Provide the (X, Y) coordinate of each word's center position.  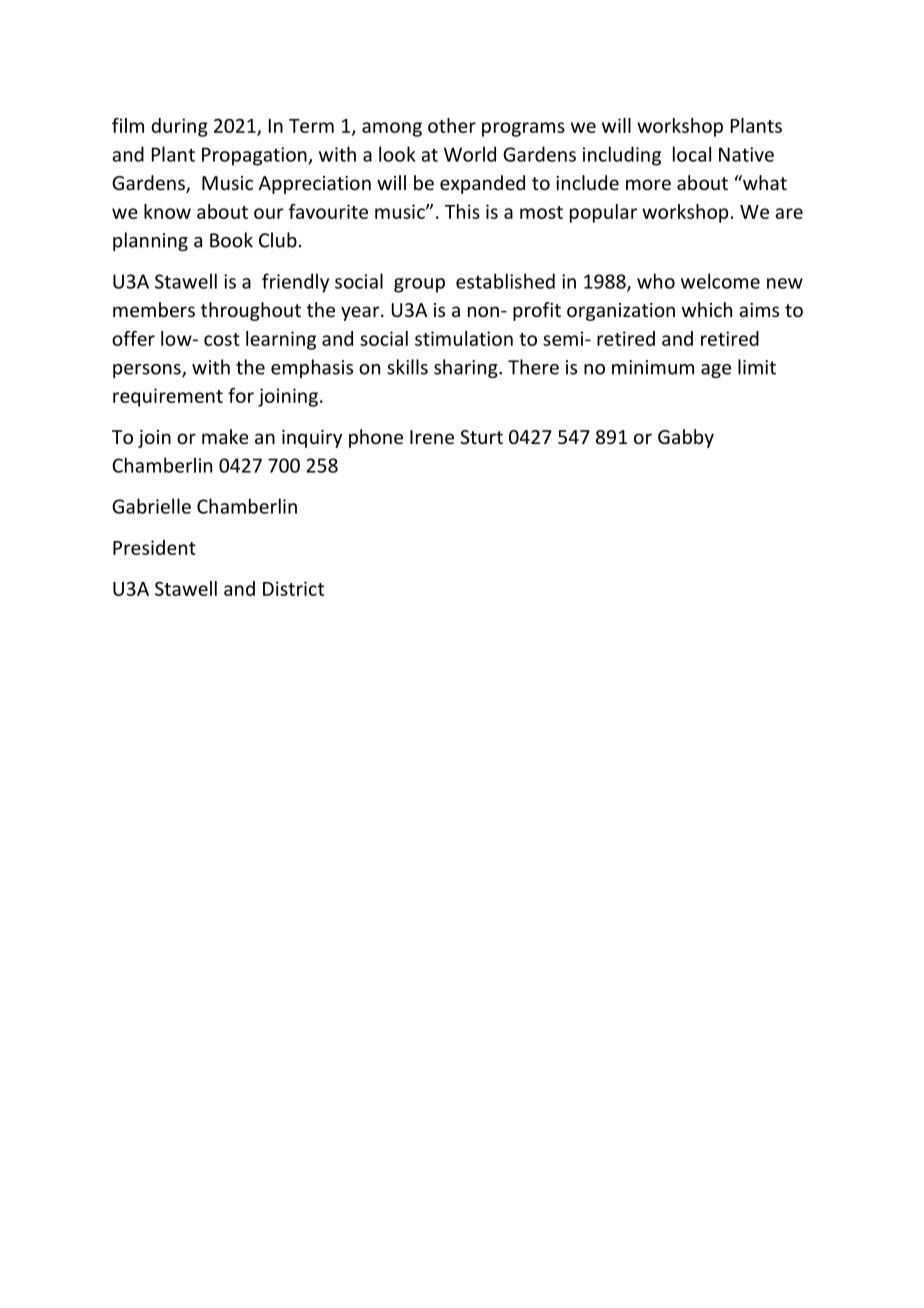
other (452, 125)
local (692, 154)
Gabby (686, 438)
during (179, 127)
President (154, 547)
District (293, 588)
